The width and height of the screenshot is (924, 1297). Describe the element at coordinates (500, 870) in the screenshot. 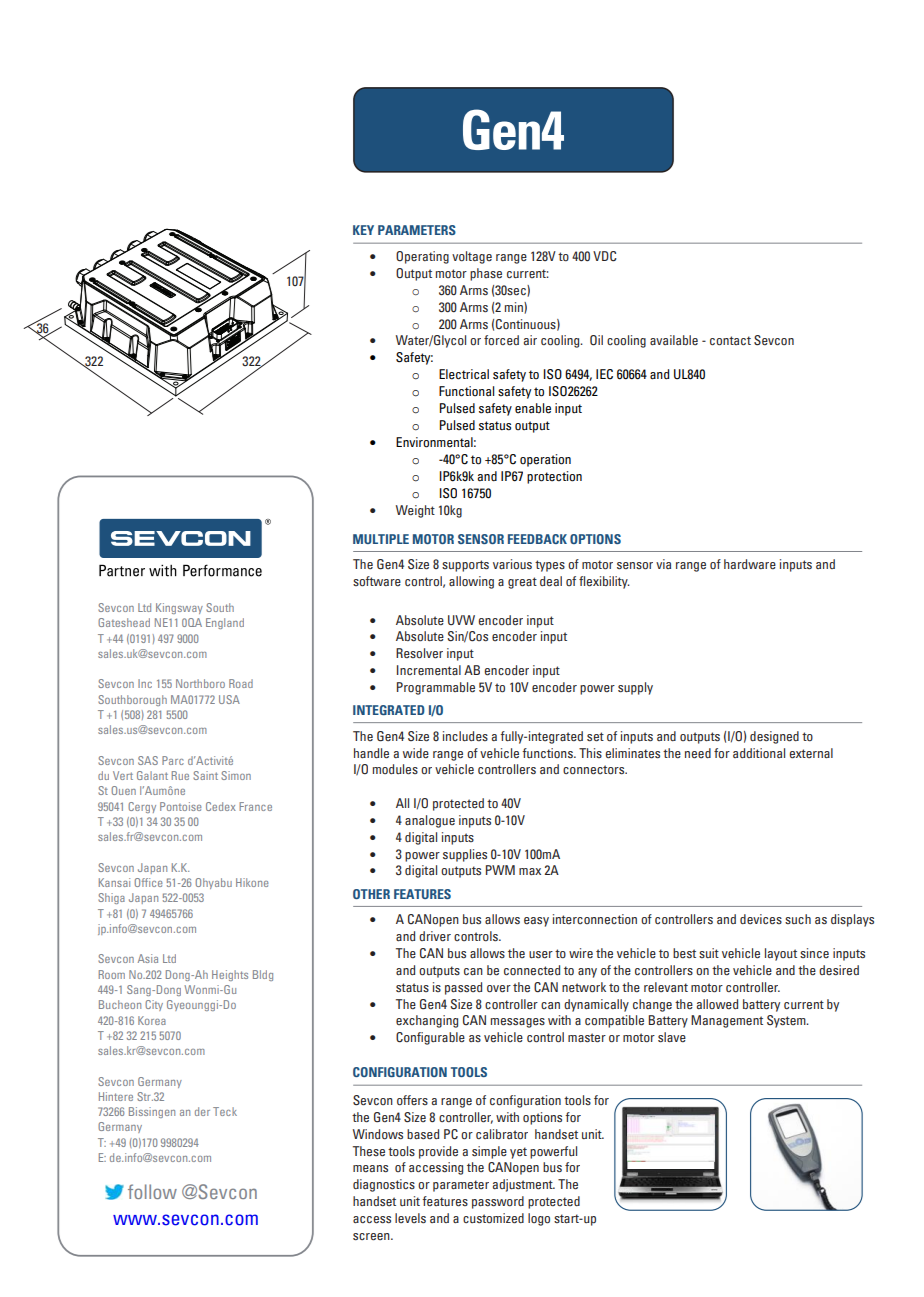

I see `PWM` at that location.
